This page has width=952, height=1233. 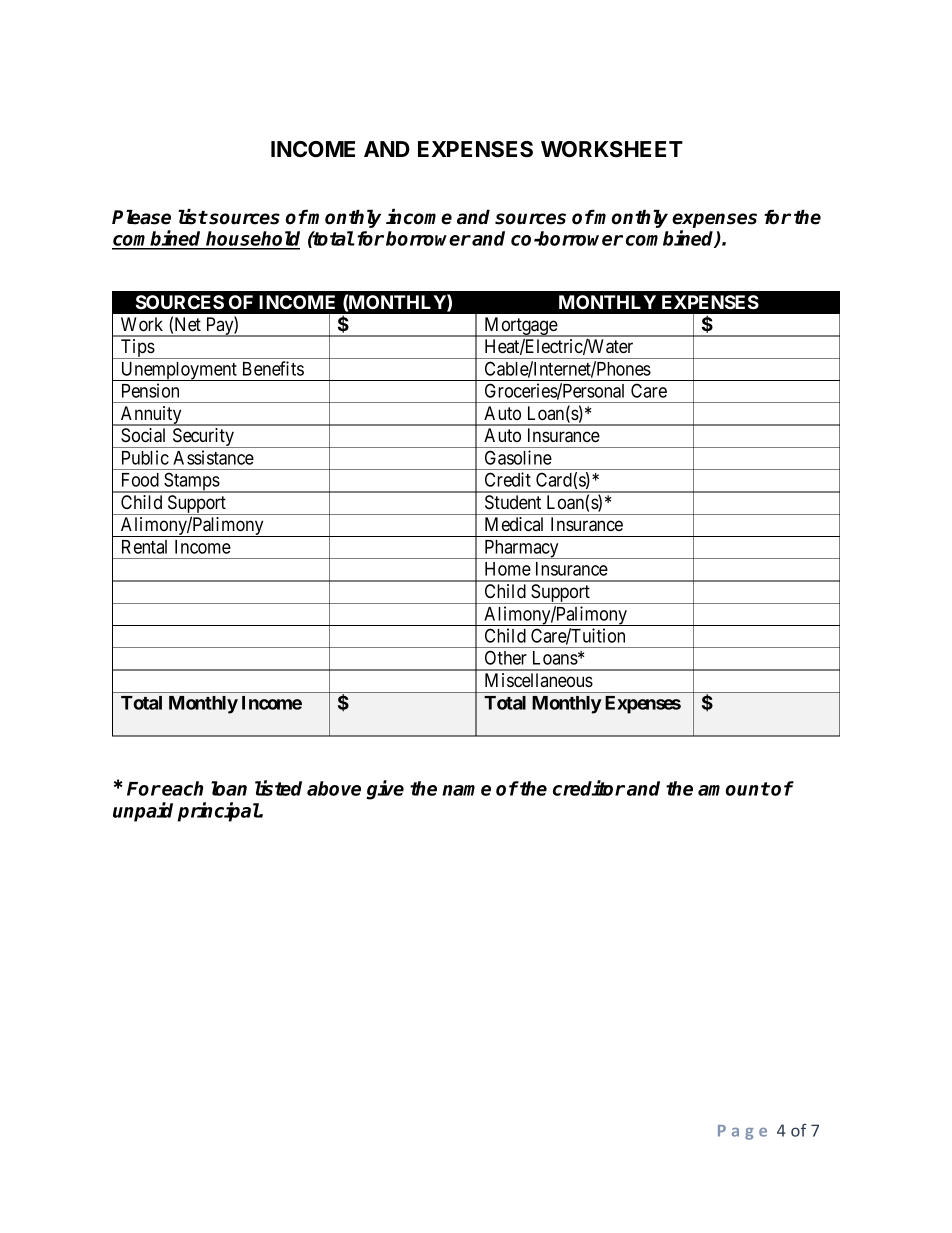 I want to click on above, so click(x=334, y=788).
